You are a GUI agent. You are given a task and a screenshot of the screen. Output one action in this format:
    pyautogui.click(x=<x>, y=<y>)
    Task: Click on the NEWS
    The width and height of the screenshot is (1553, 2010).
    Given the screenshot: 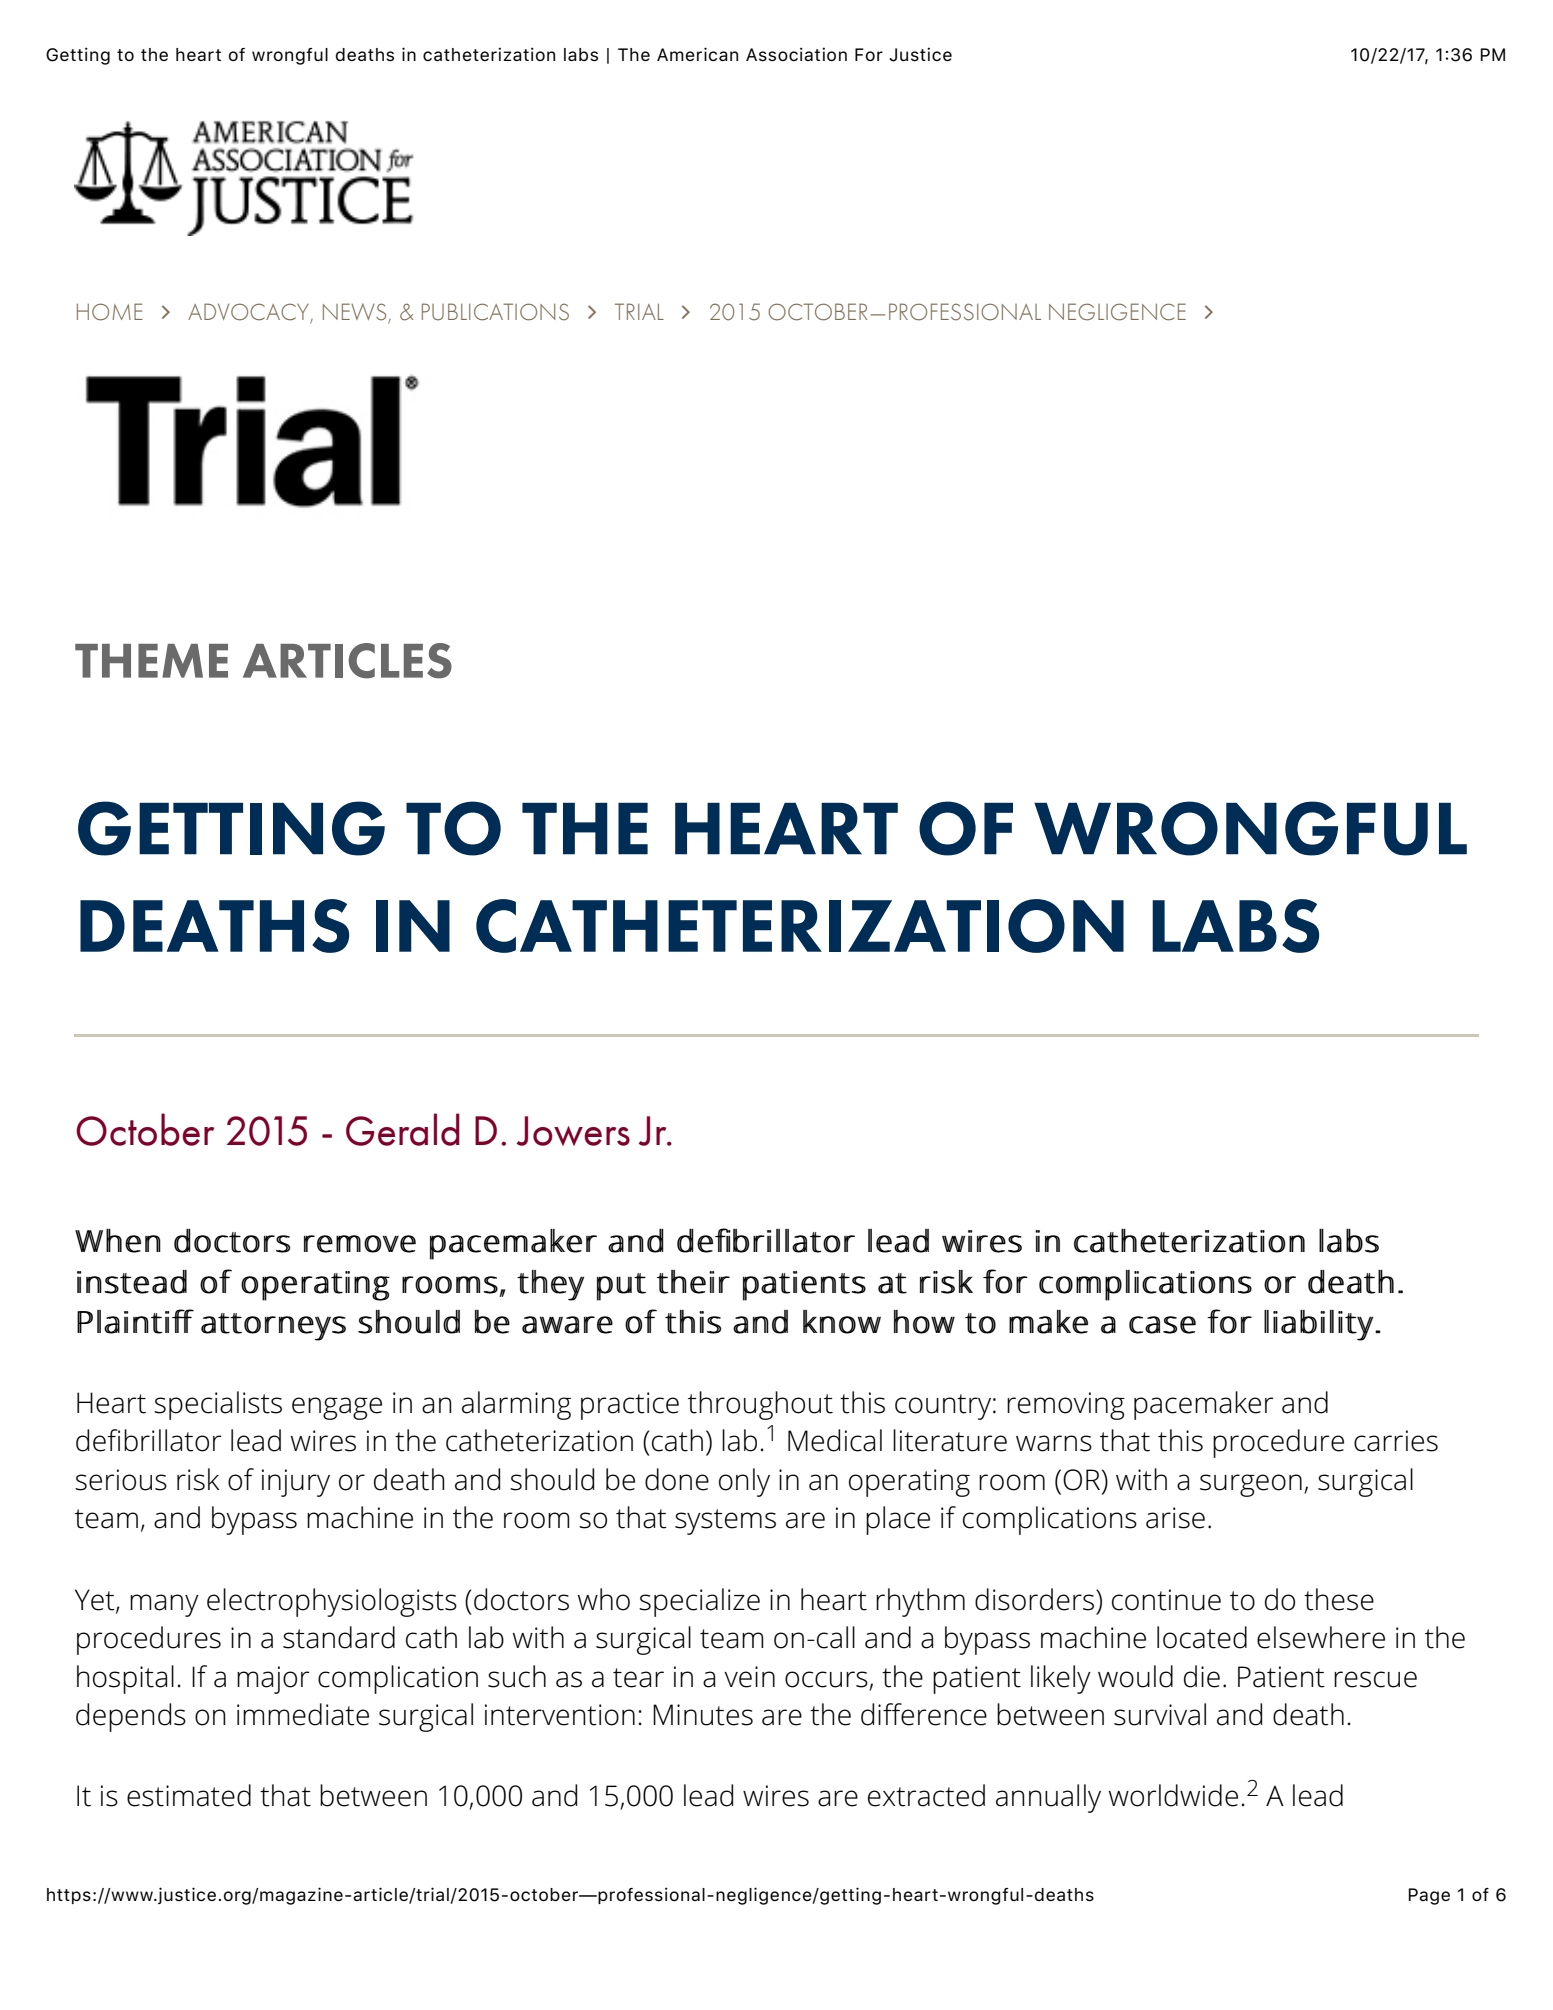 What is the action you would take?
    pyautogui.click(x=356, y=313)
